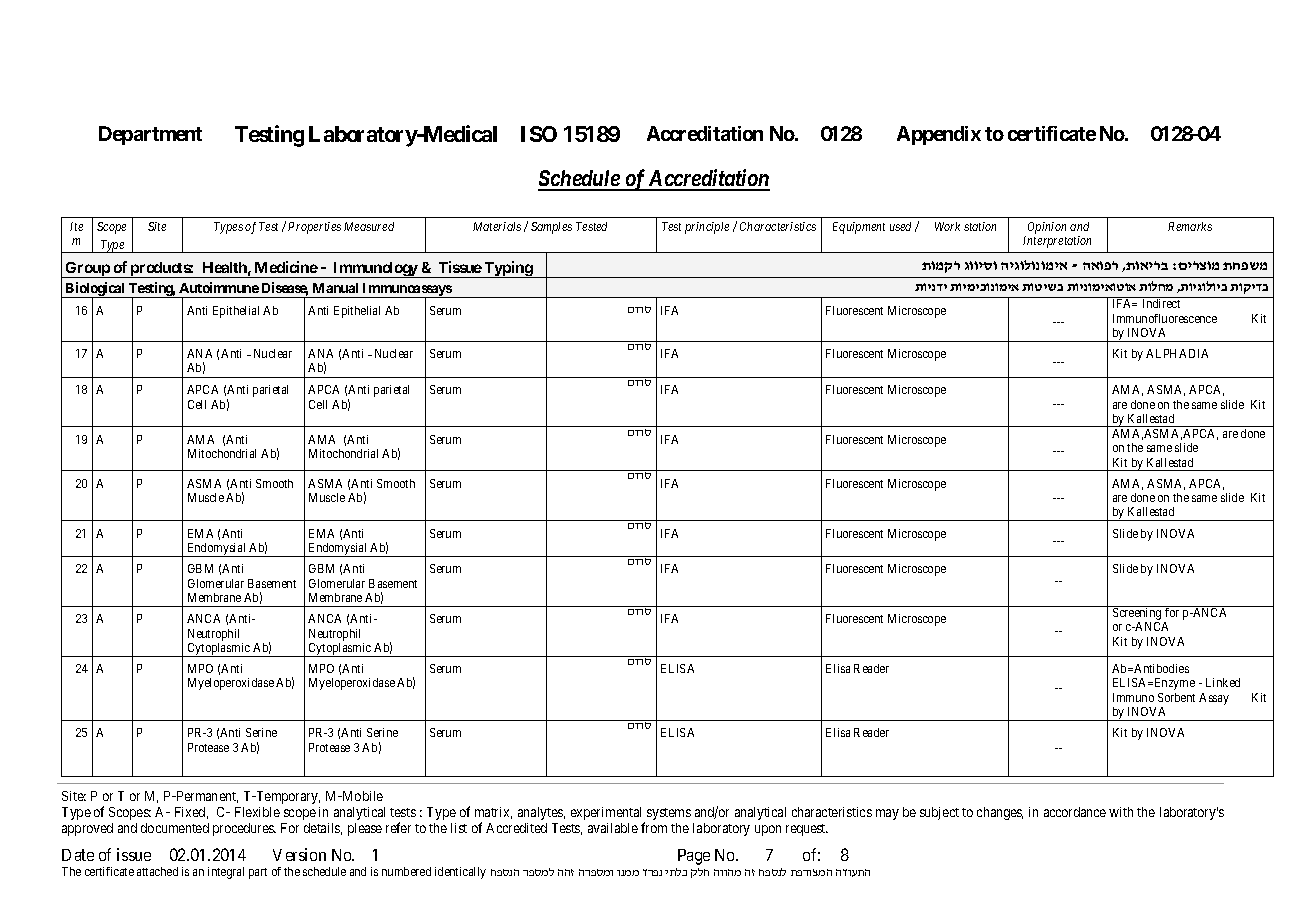 Image resolution: width=1308 pixels, height=924 pixels. I want to click on ISO, so click(539, 134).
